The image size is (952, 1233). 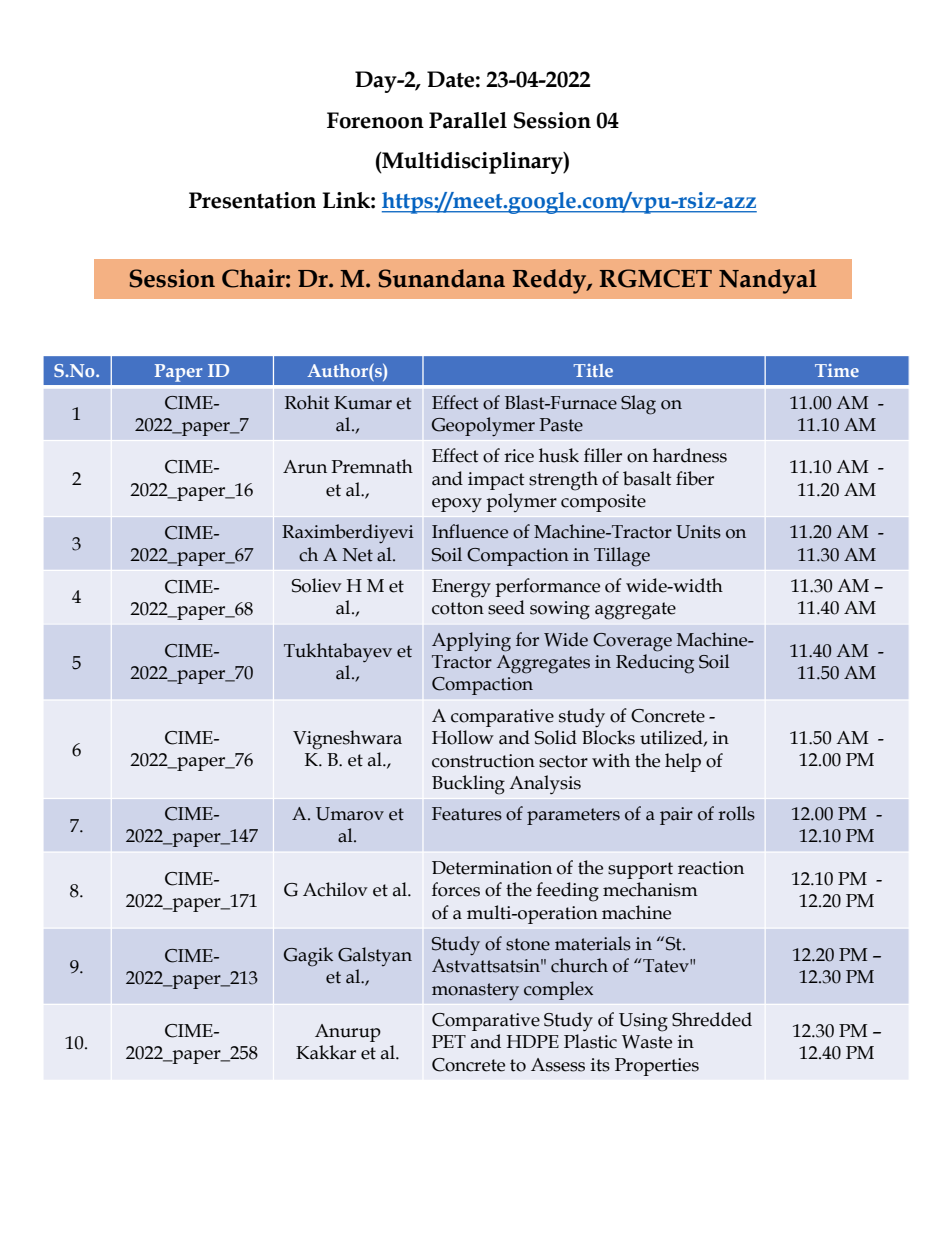 What do you see at coordinates (547, 587) in the screenshot?
I see `performance` at bounding box center [547, 587].
